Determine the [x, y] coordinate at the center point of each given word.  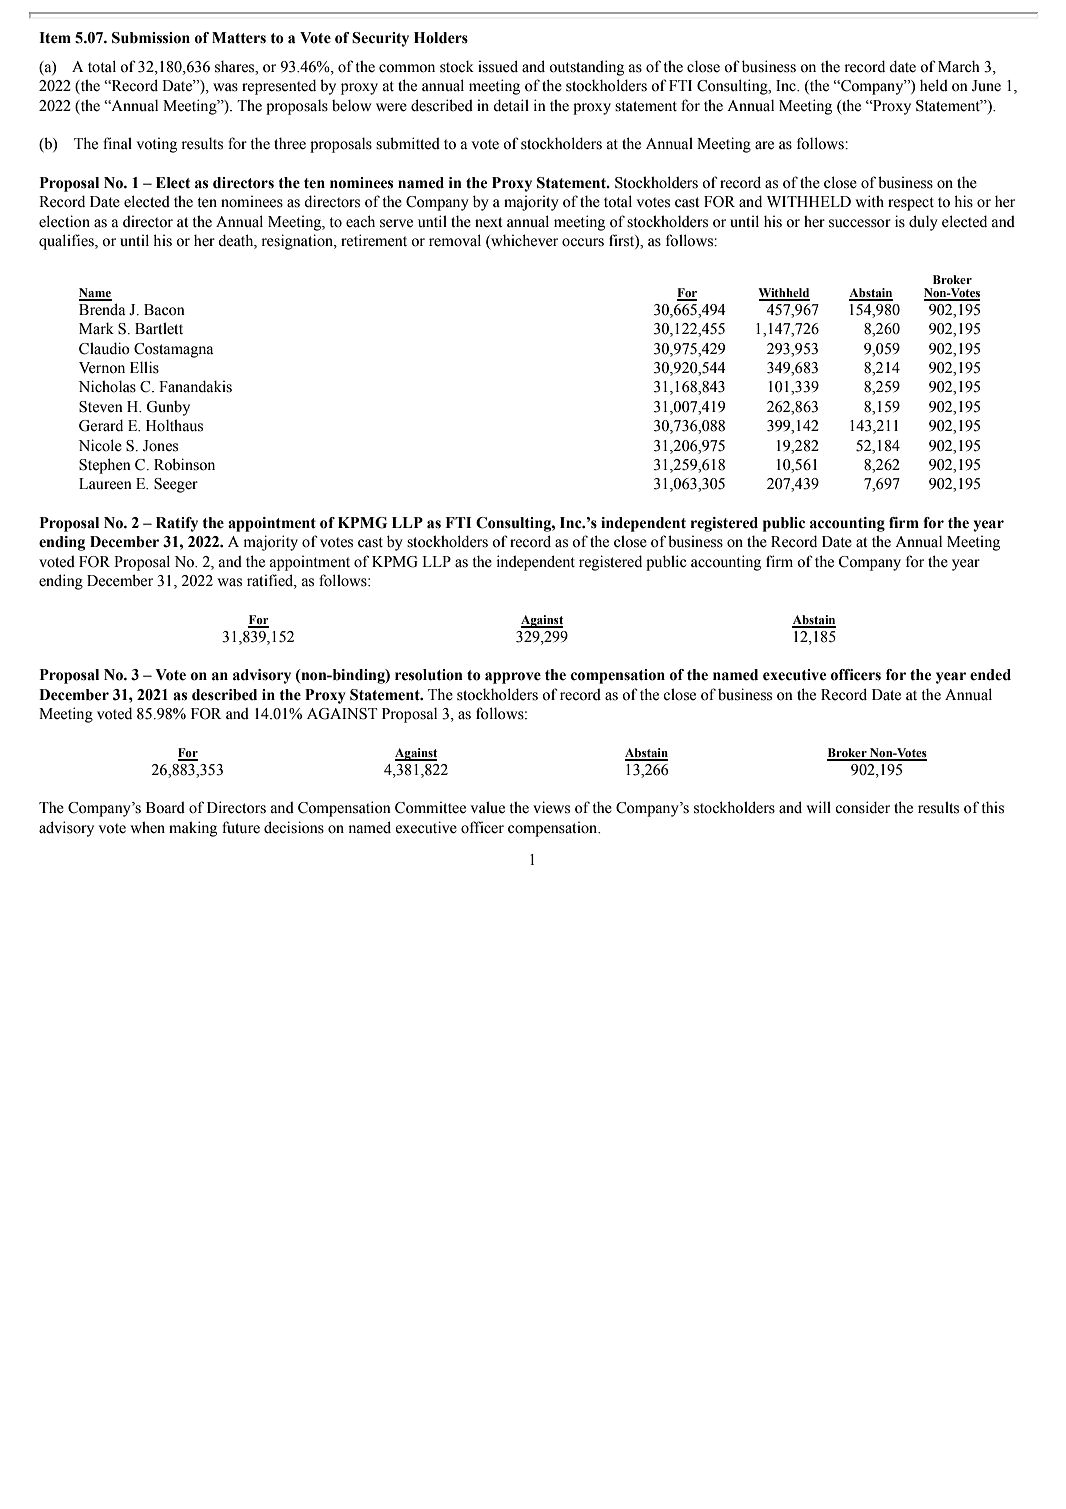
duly [923, 223]
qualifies [67, 242]
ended [990, 675]
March [959, 66]
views [551, 807]
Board [165, 807]
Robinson [184, 464]
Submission [151, 38]
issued [498, 66]
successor [860, 223]
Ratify [177, 524]
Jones [160, 446]
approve [513, 678]
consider [862, 807]
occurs [583, 242]
